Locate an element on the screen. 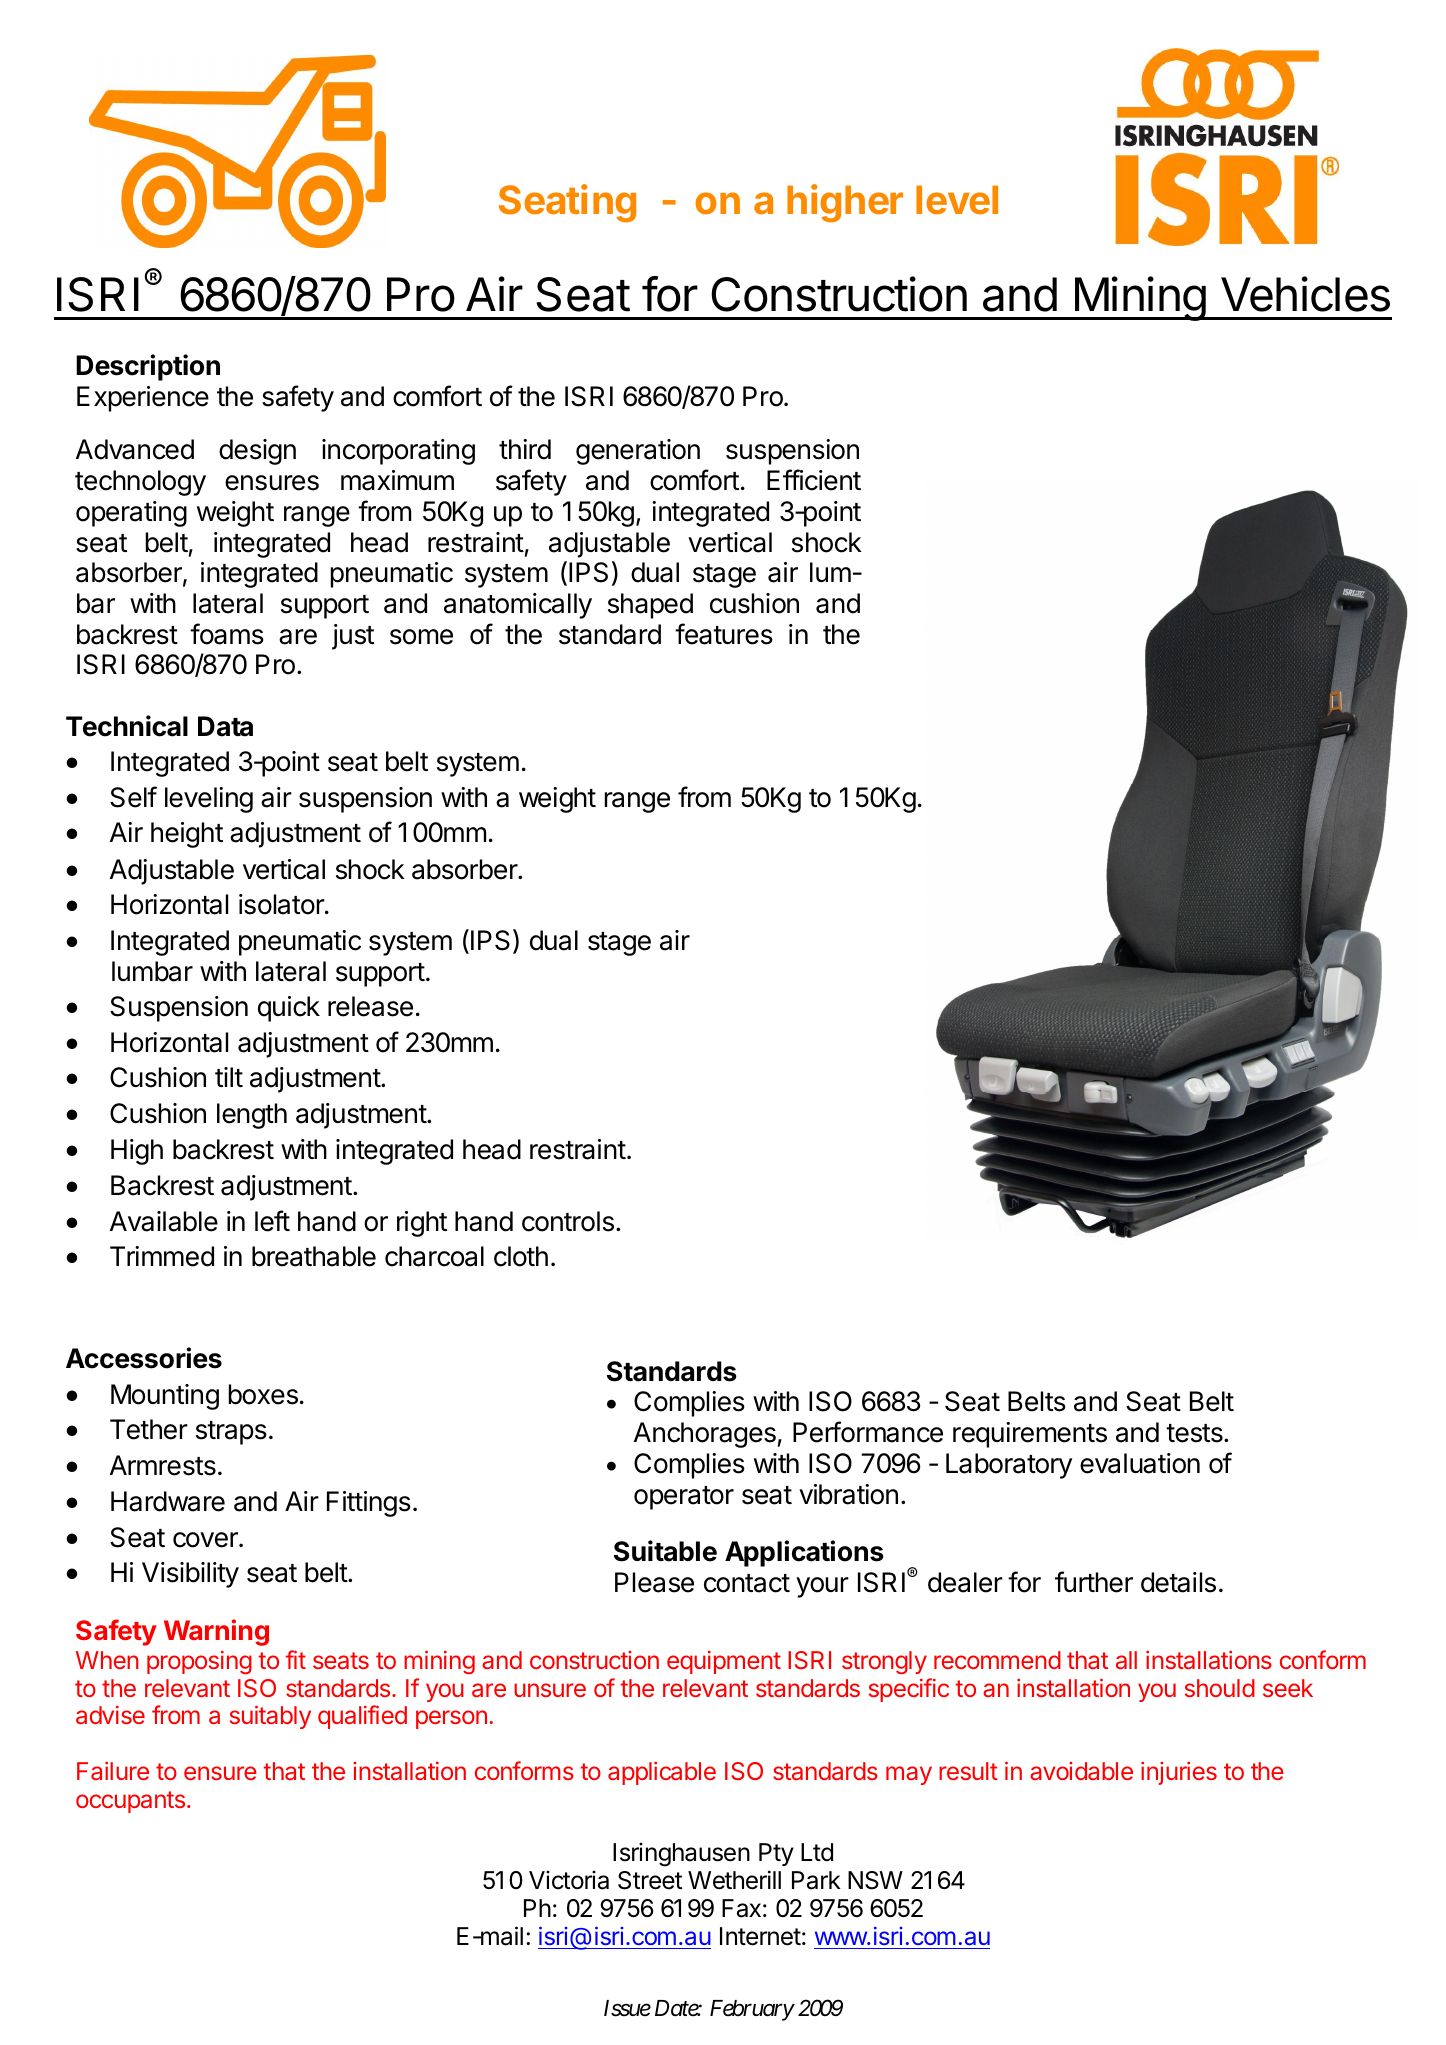 Image resolution: width=1446 pixels, height=2045 pixels. features is located at coordinates (724, 634).
